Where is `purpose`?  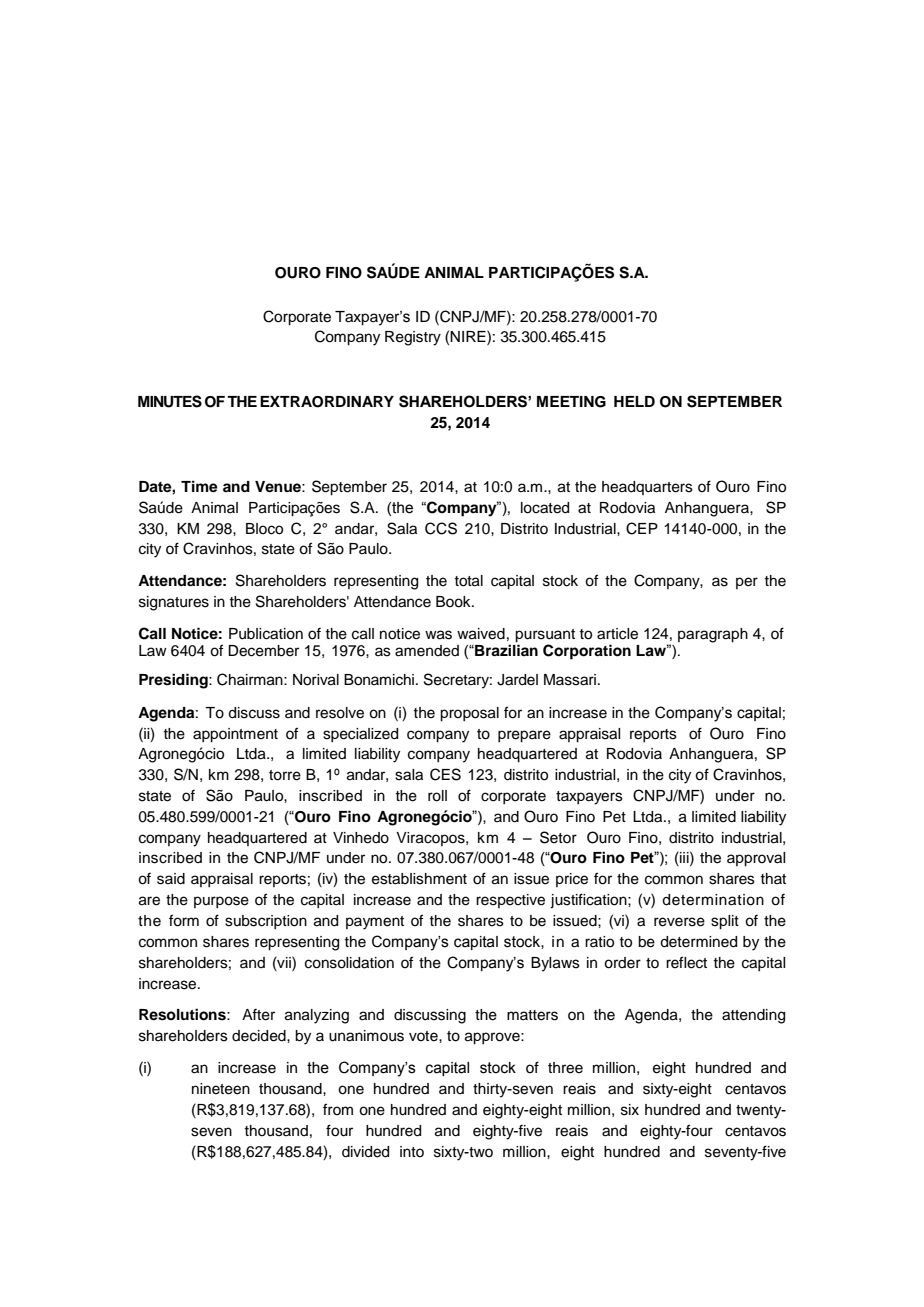
purpose is located at coordinates (221, 902).
